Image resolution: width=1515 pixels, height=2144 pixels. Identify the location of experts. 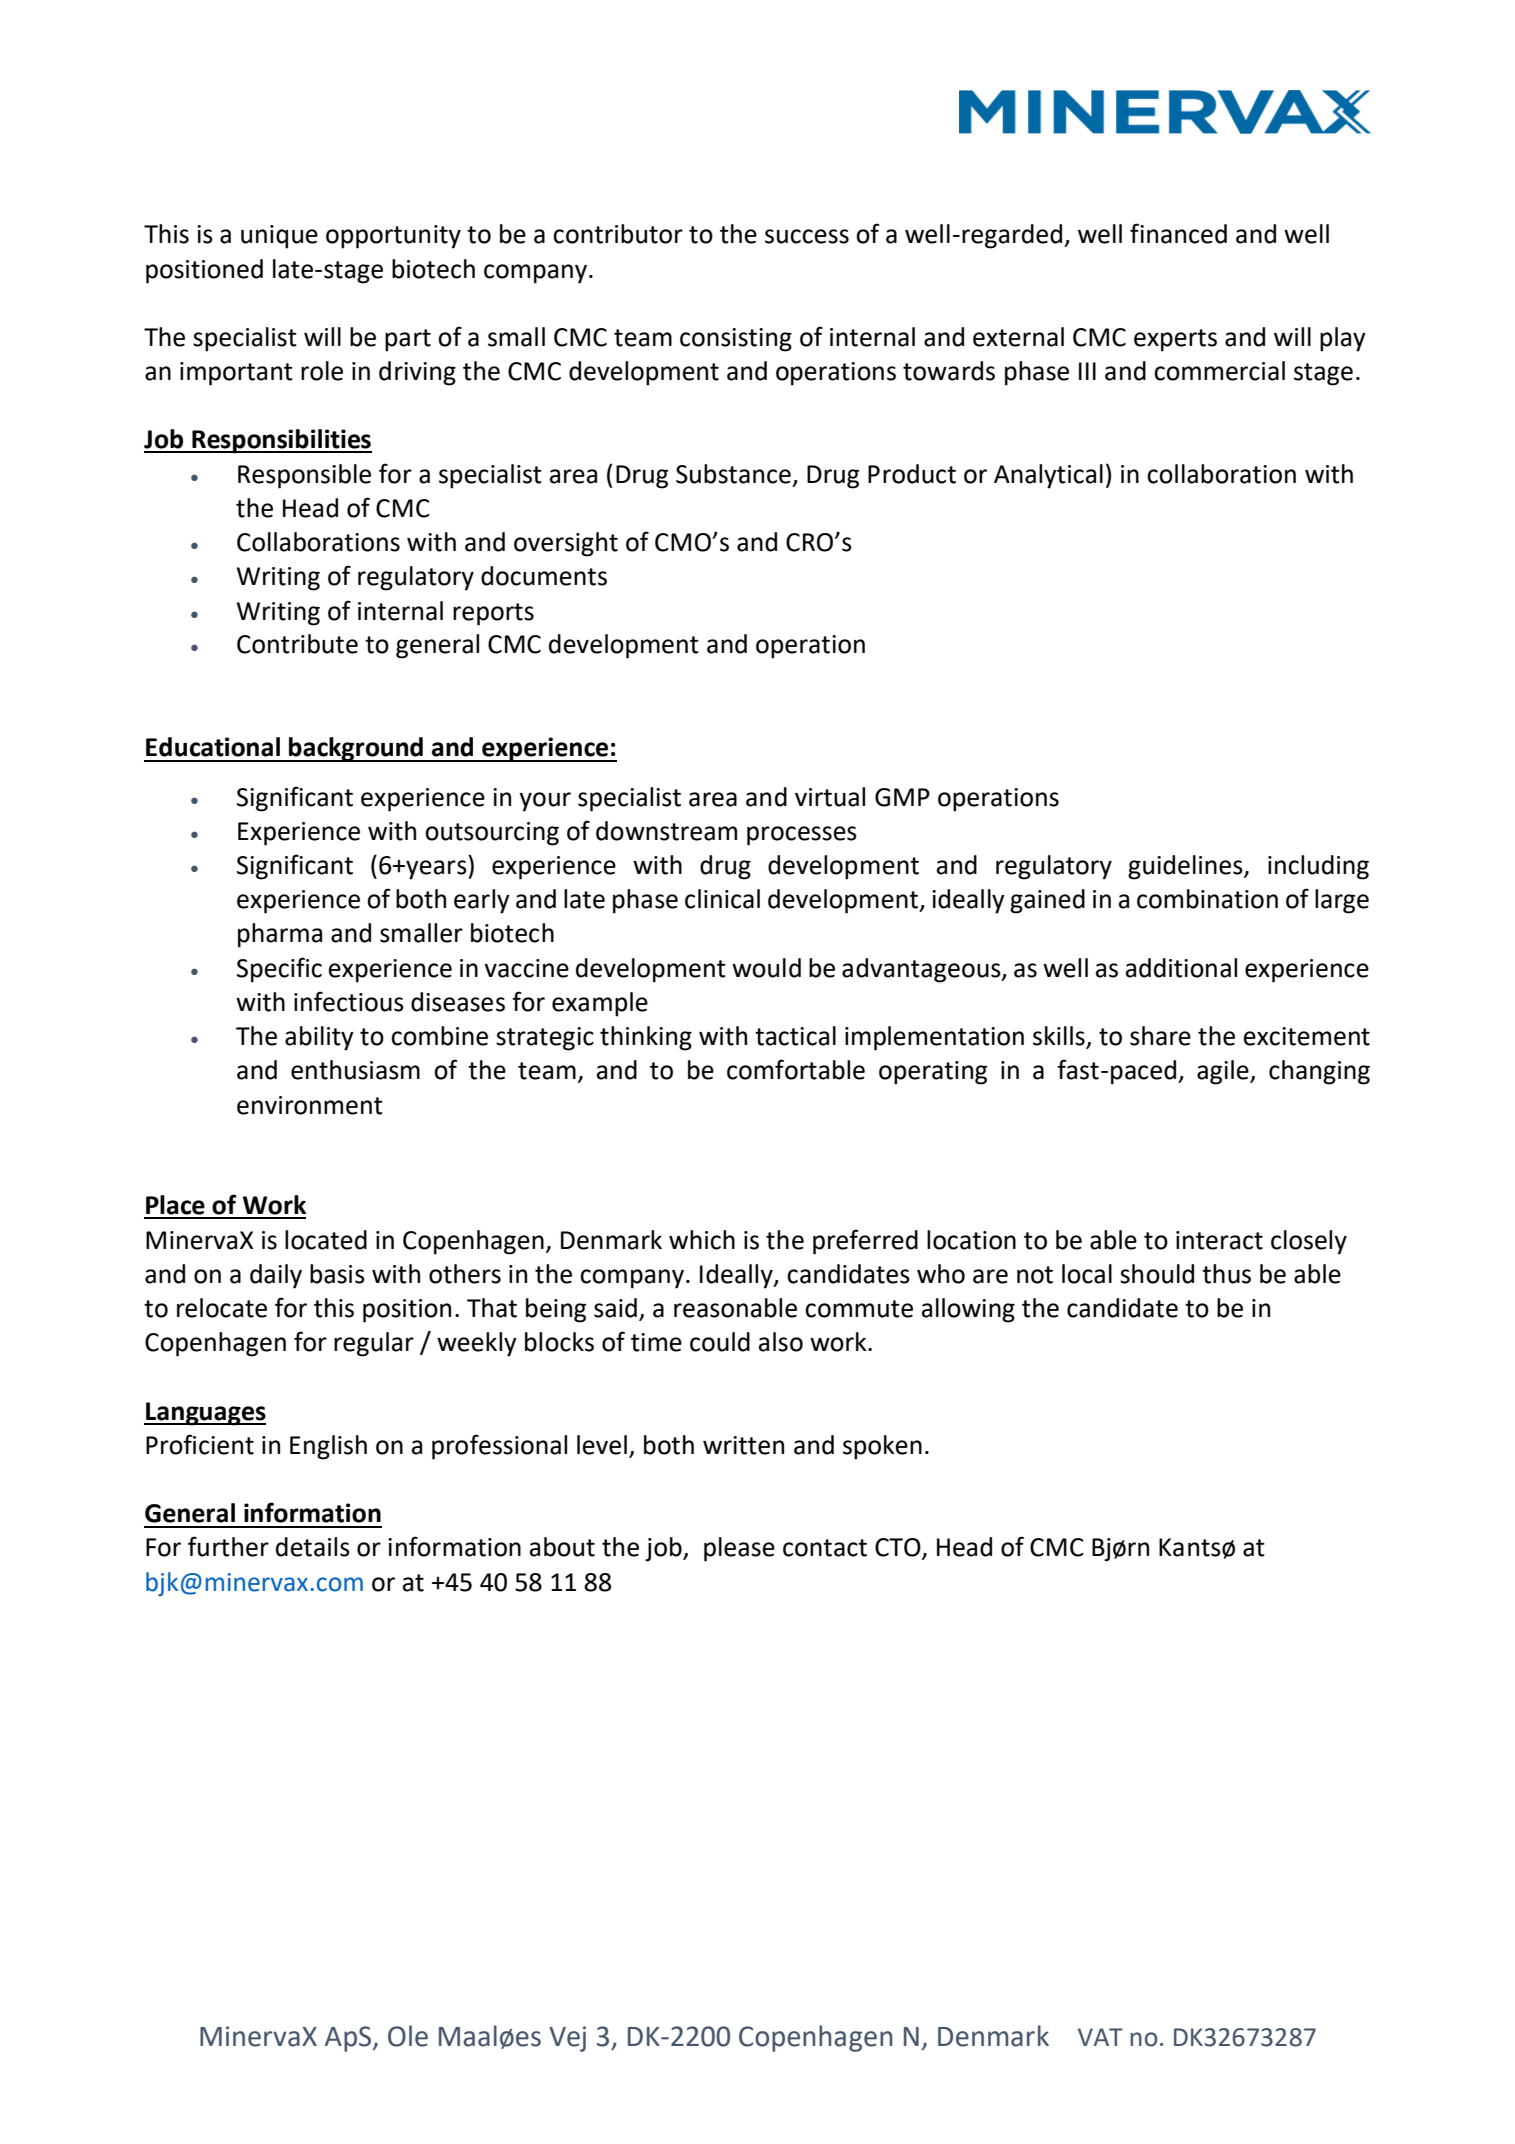
(1175, 340).
